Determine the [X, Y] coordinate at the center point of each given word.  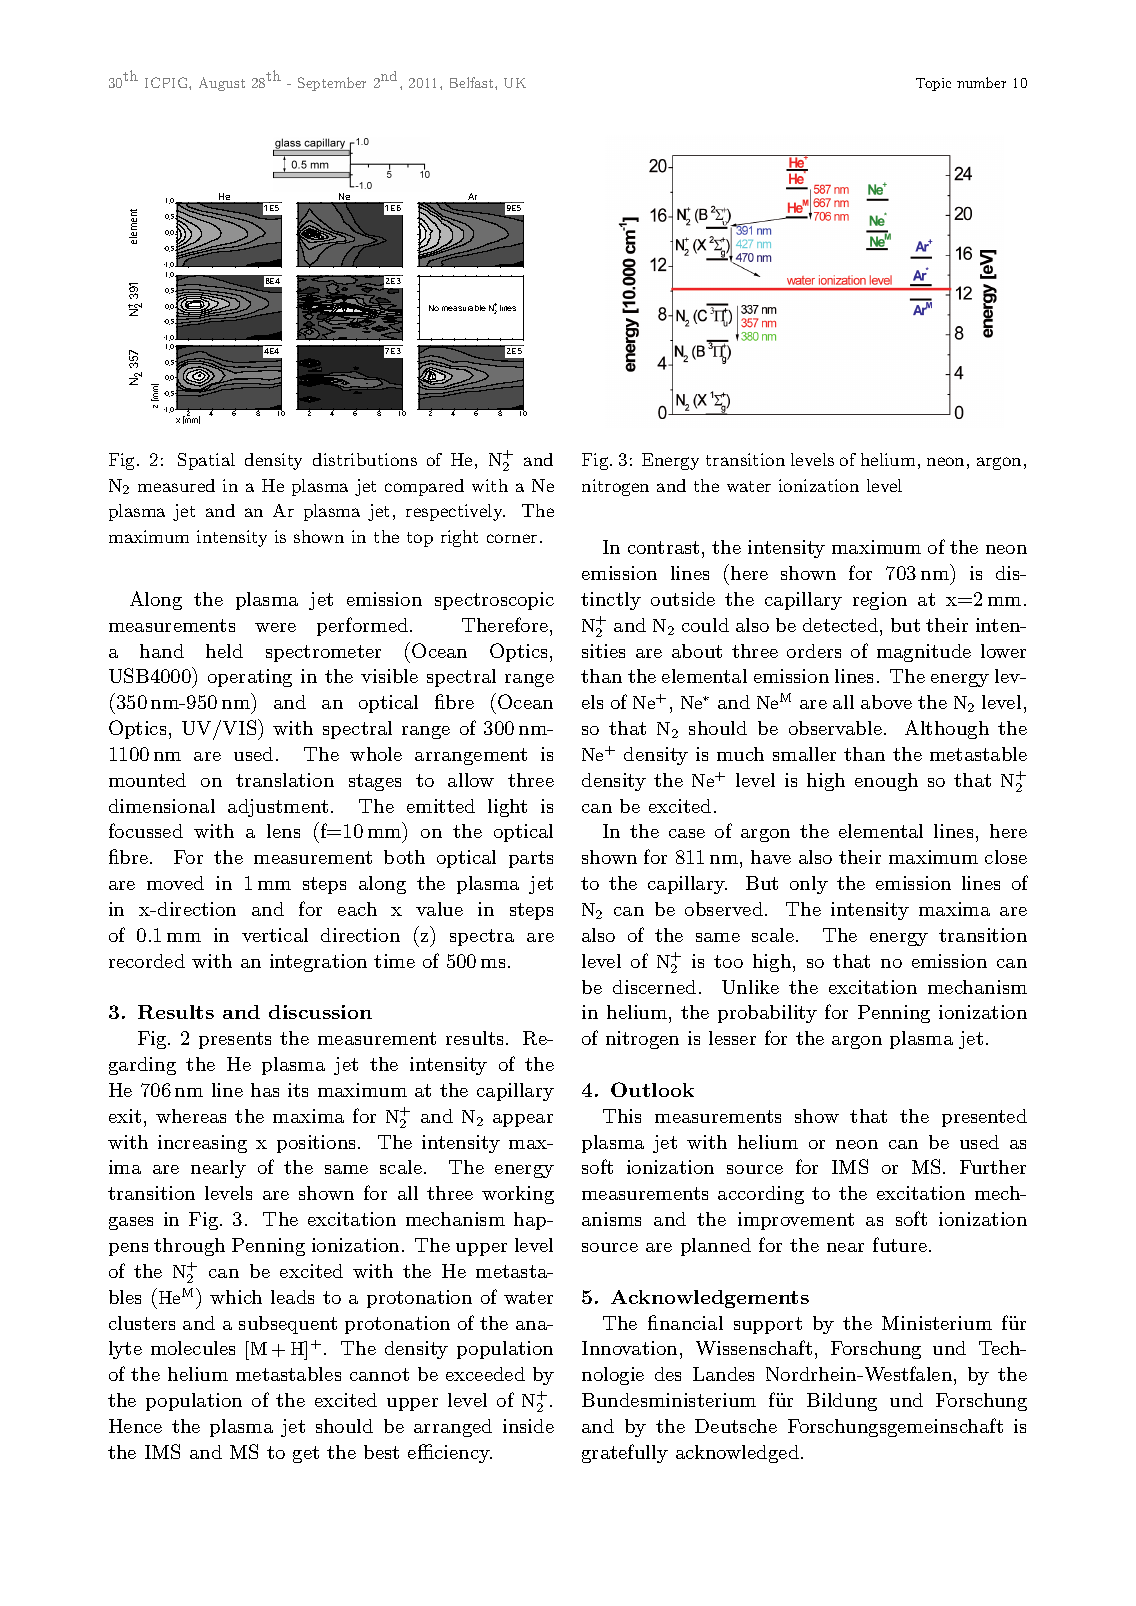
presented [984, 1118]
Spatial [206, 461]
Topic [933, 84]
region [880, 601]
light [507, 808]
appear [523, 1120]
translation [285, 780]
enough [886, 782]
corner [512, 538]
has [265, 1090]
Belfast [473, 82]
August [222, 84]
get [306, 1454]
